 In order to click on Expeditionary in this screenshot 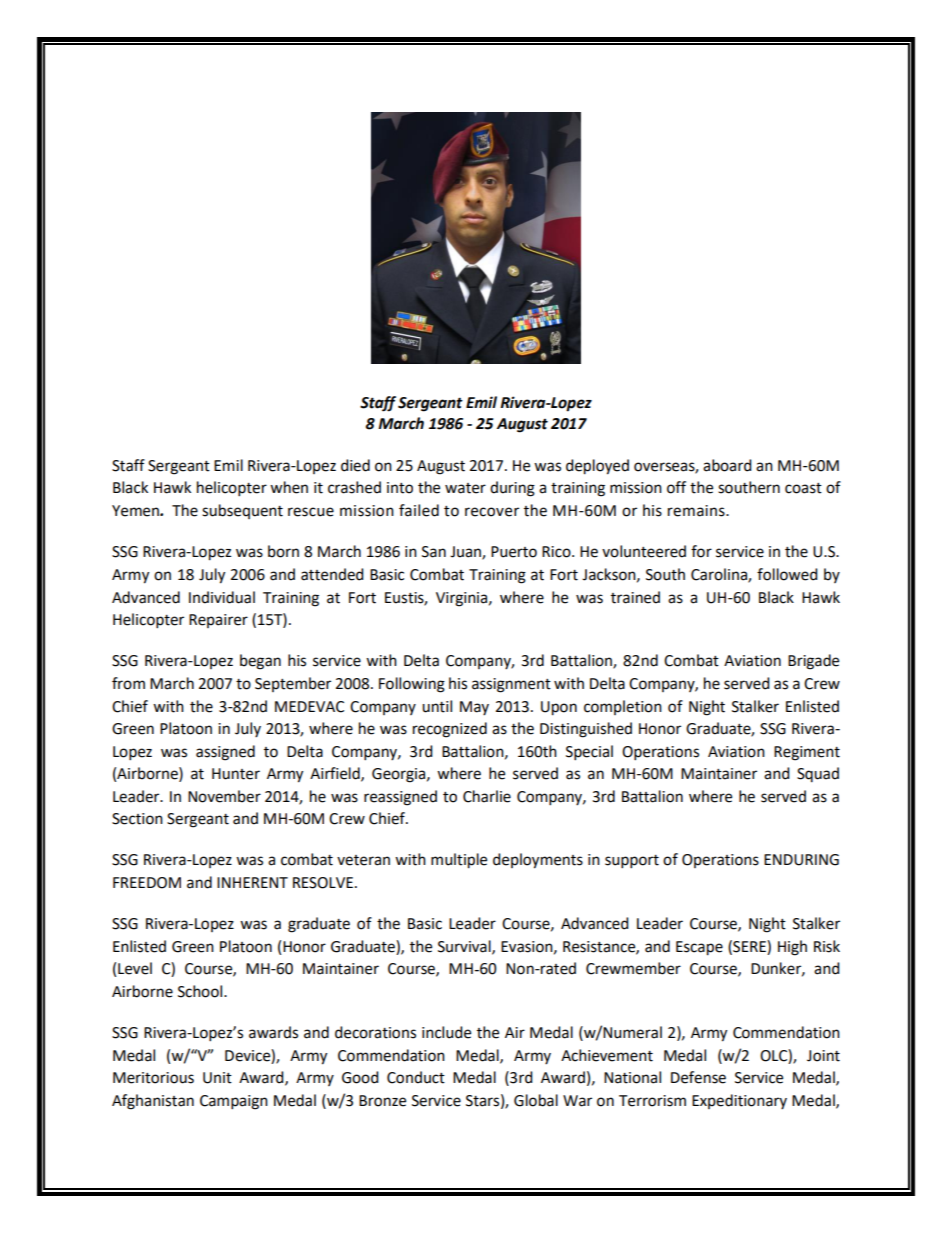, I will do `click(739, 1101)`.
